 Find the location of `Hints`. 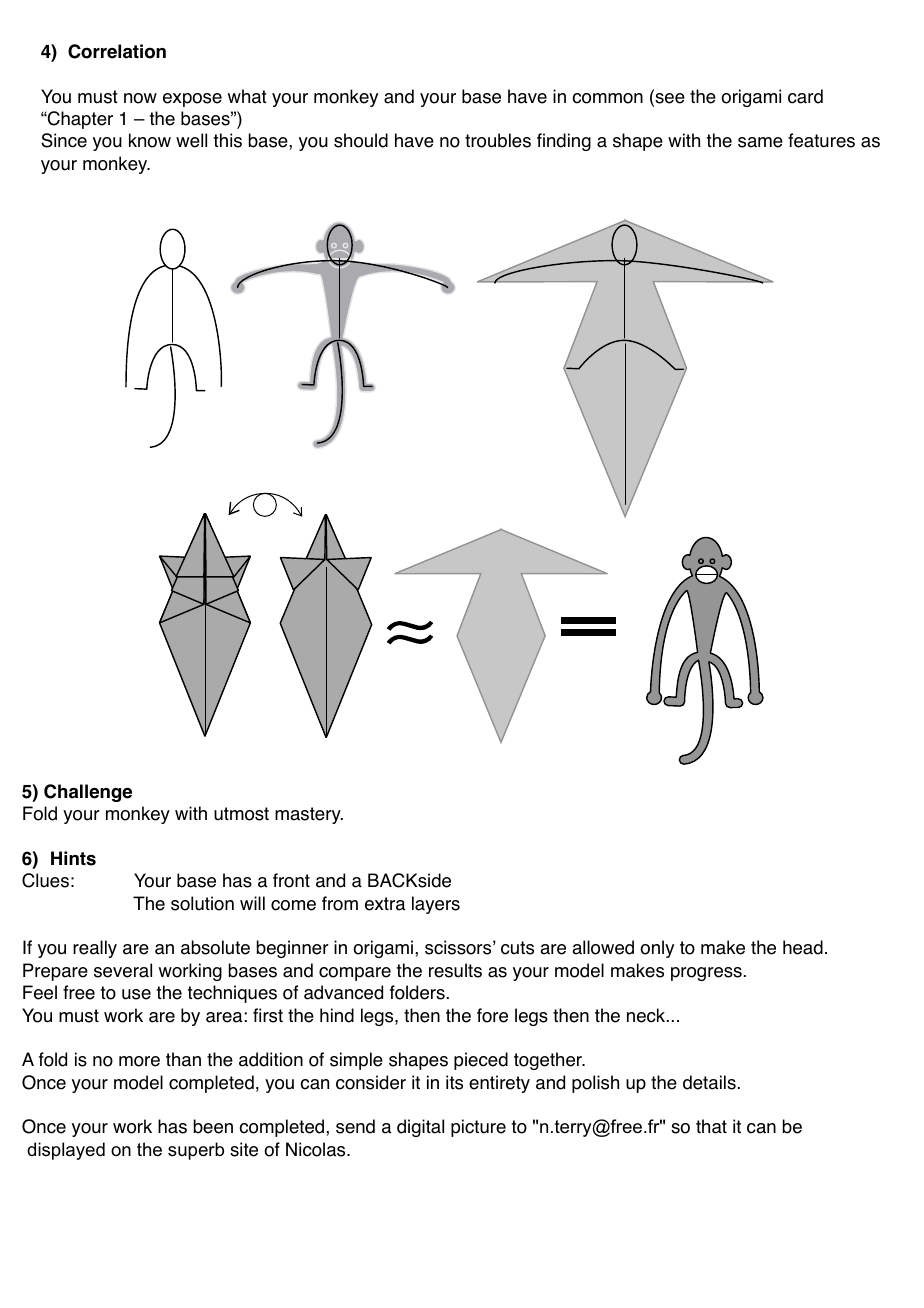

Hints is located at coordinates (73, 858).
